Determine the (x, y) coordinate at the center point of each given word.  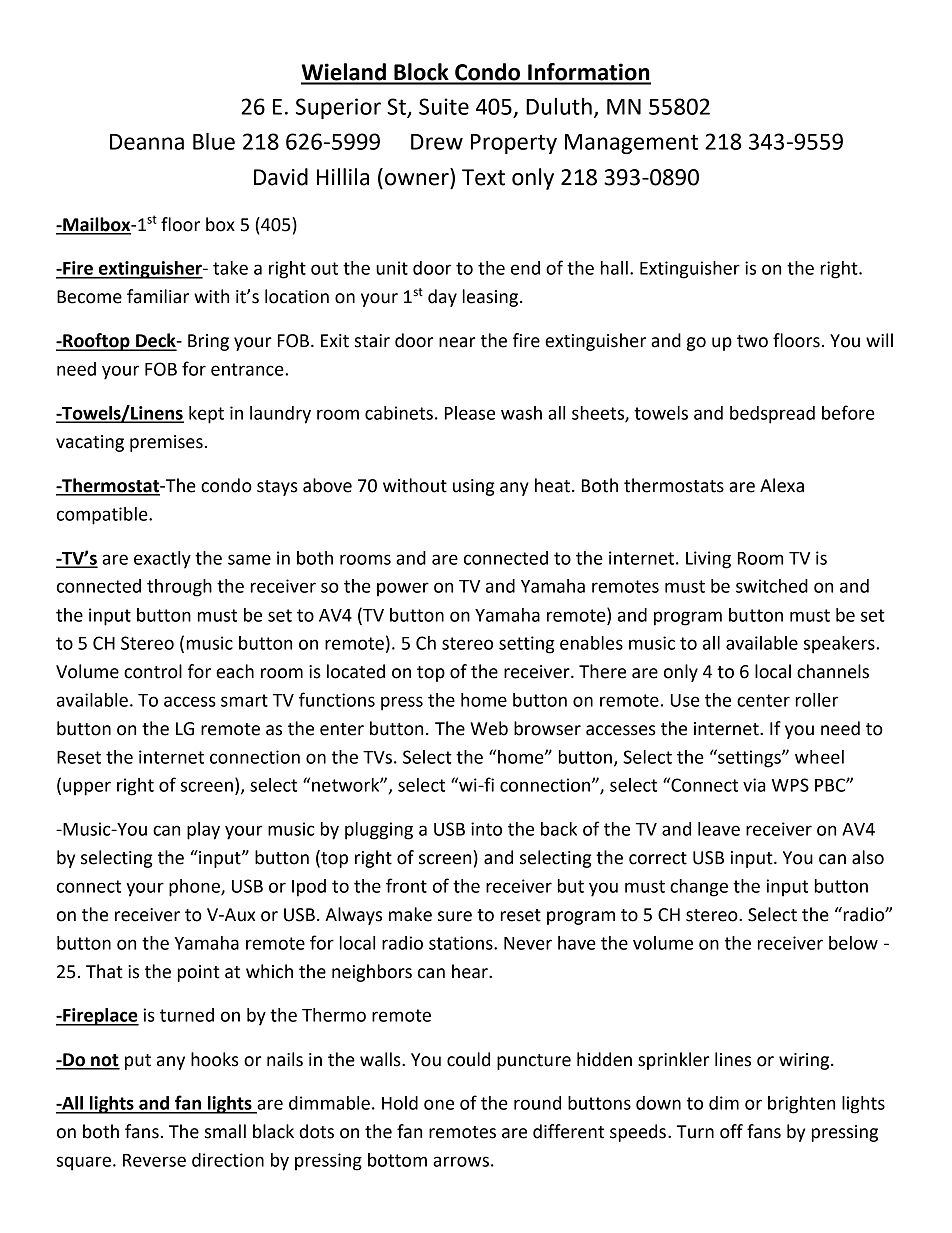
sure (455, 916)
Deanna (147, 142)
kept (206, 415)
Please (470, 413)
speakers (839, 645)
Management (631, 144)
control (153, 671)
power (403, 589)
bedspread (772, 415)
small (225, 1131)
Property (514, 144)
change (699, 888)
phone (195, 888)
